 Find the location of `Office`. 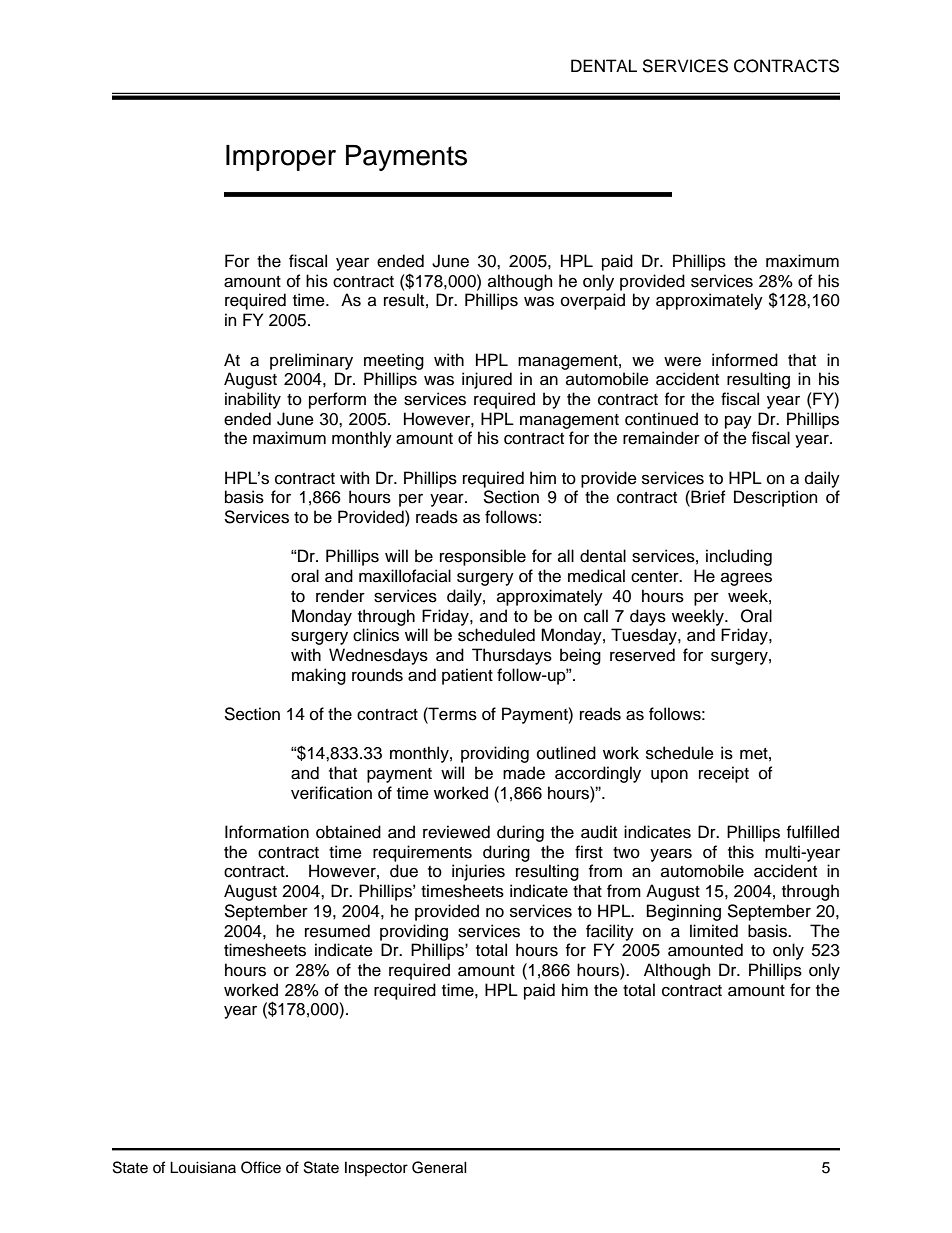

Office is located at coordinates (261, 1167).
